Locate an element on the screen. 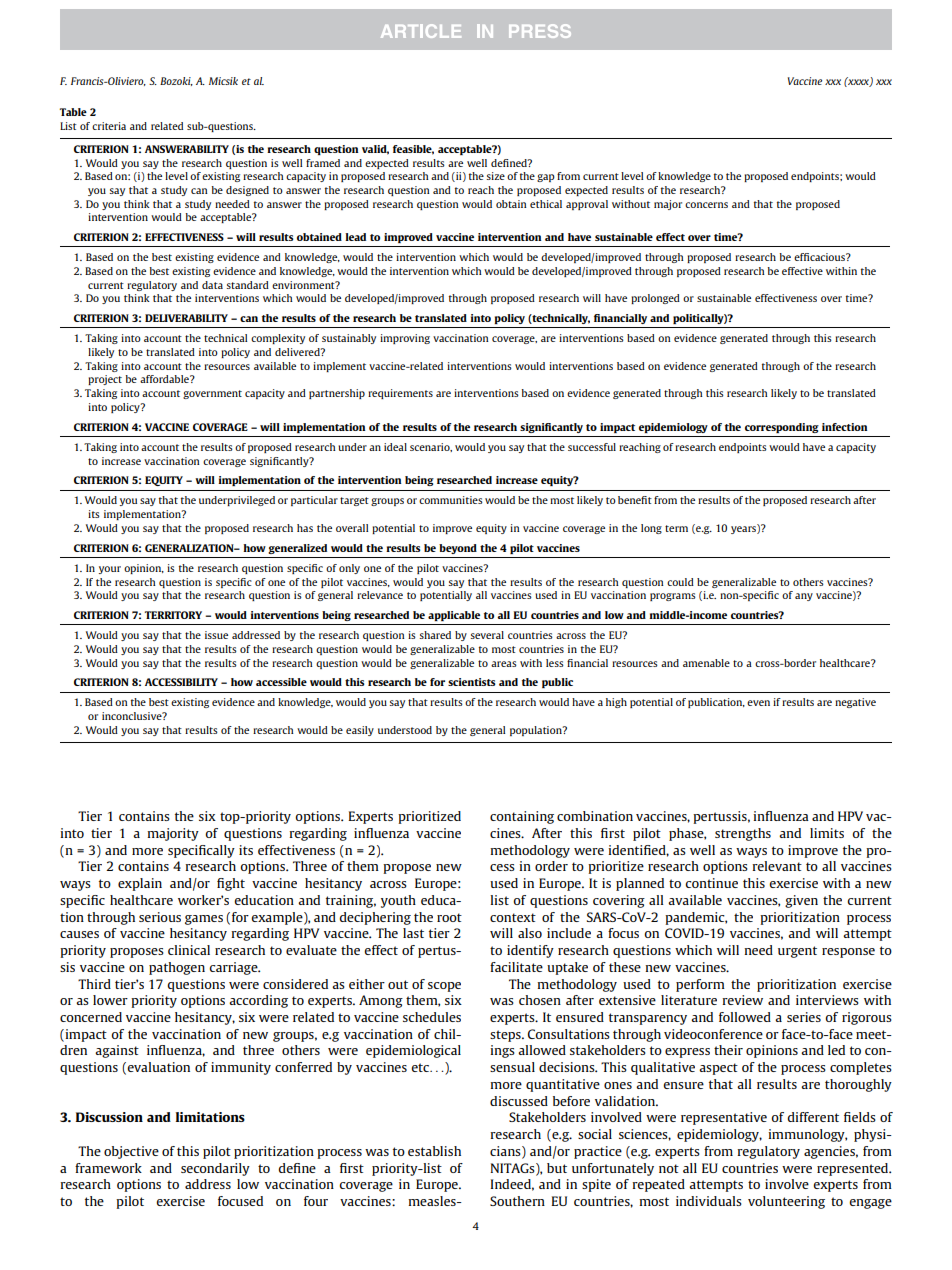  secondarily is located at coordinates (215, 1169).
